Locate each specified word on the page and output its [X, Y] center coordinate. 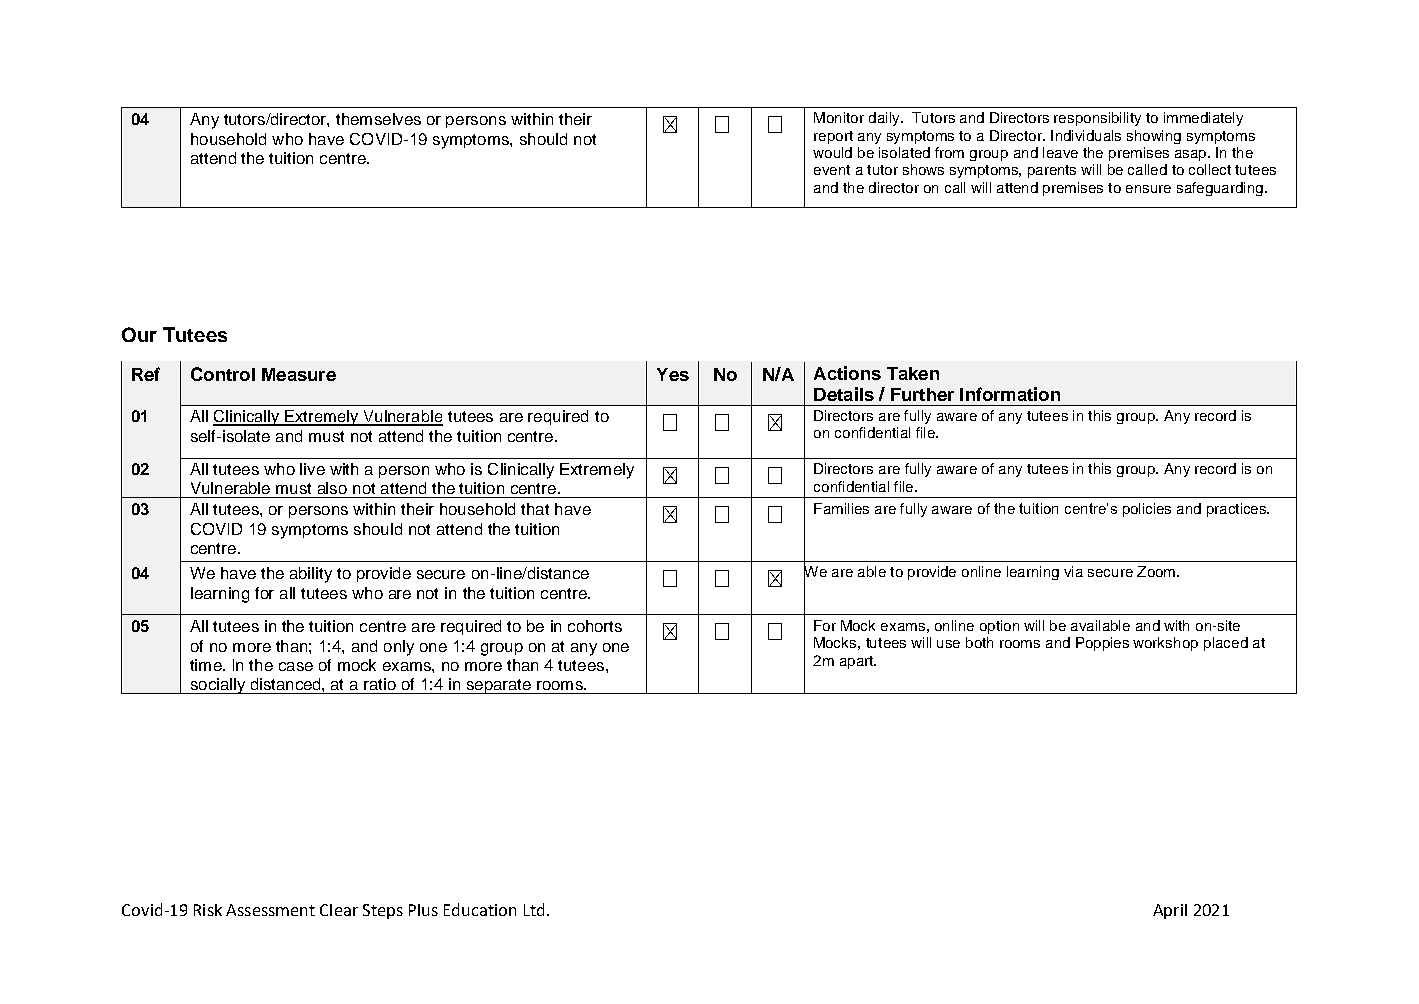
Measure [299, 374]
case [296, 666]
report [833, 137]
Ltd [534, 909]
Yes [673, 374]
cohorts [595, 626]
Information [1010, 394]
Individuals [1086, 135]
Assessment [270, 910]
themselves [378, 119]
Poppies [1102, 644]
